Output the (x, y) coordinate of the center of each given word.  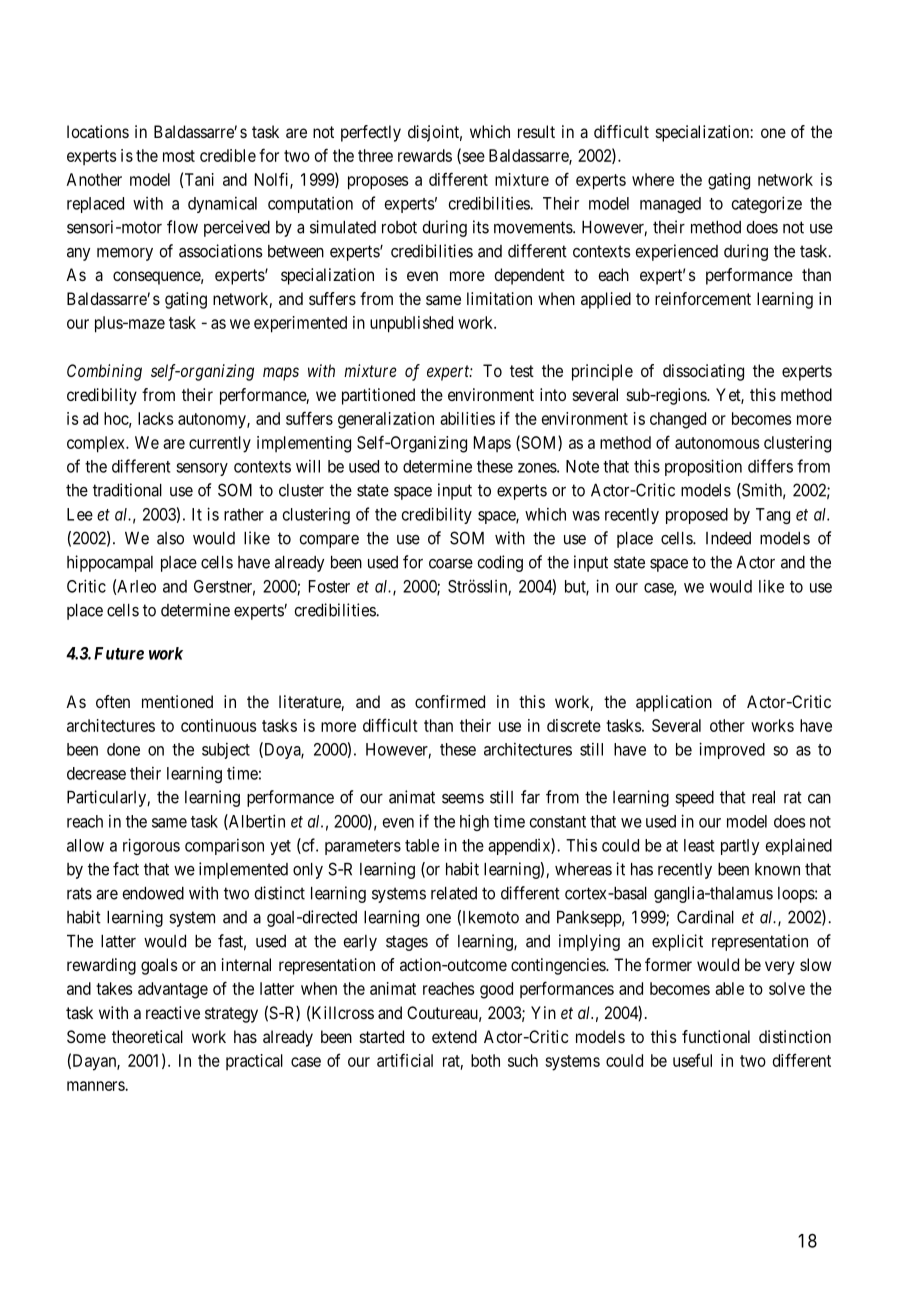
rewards (425, 155)
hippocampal (110, 563)
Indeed (728, 538)
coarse (451, 564)
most (179, 156)
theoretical (147, 1036)
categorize (767, 204)
